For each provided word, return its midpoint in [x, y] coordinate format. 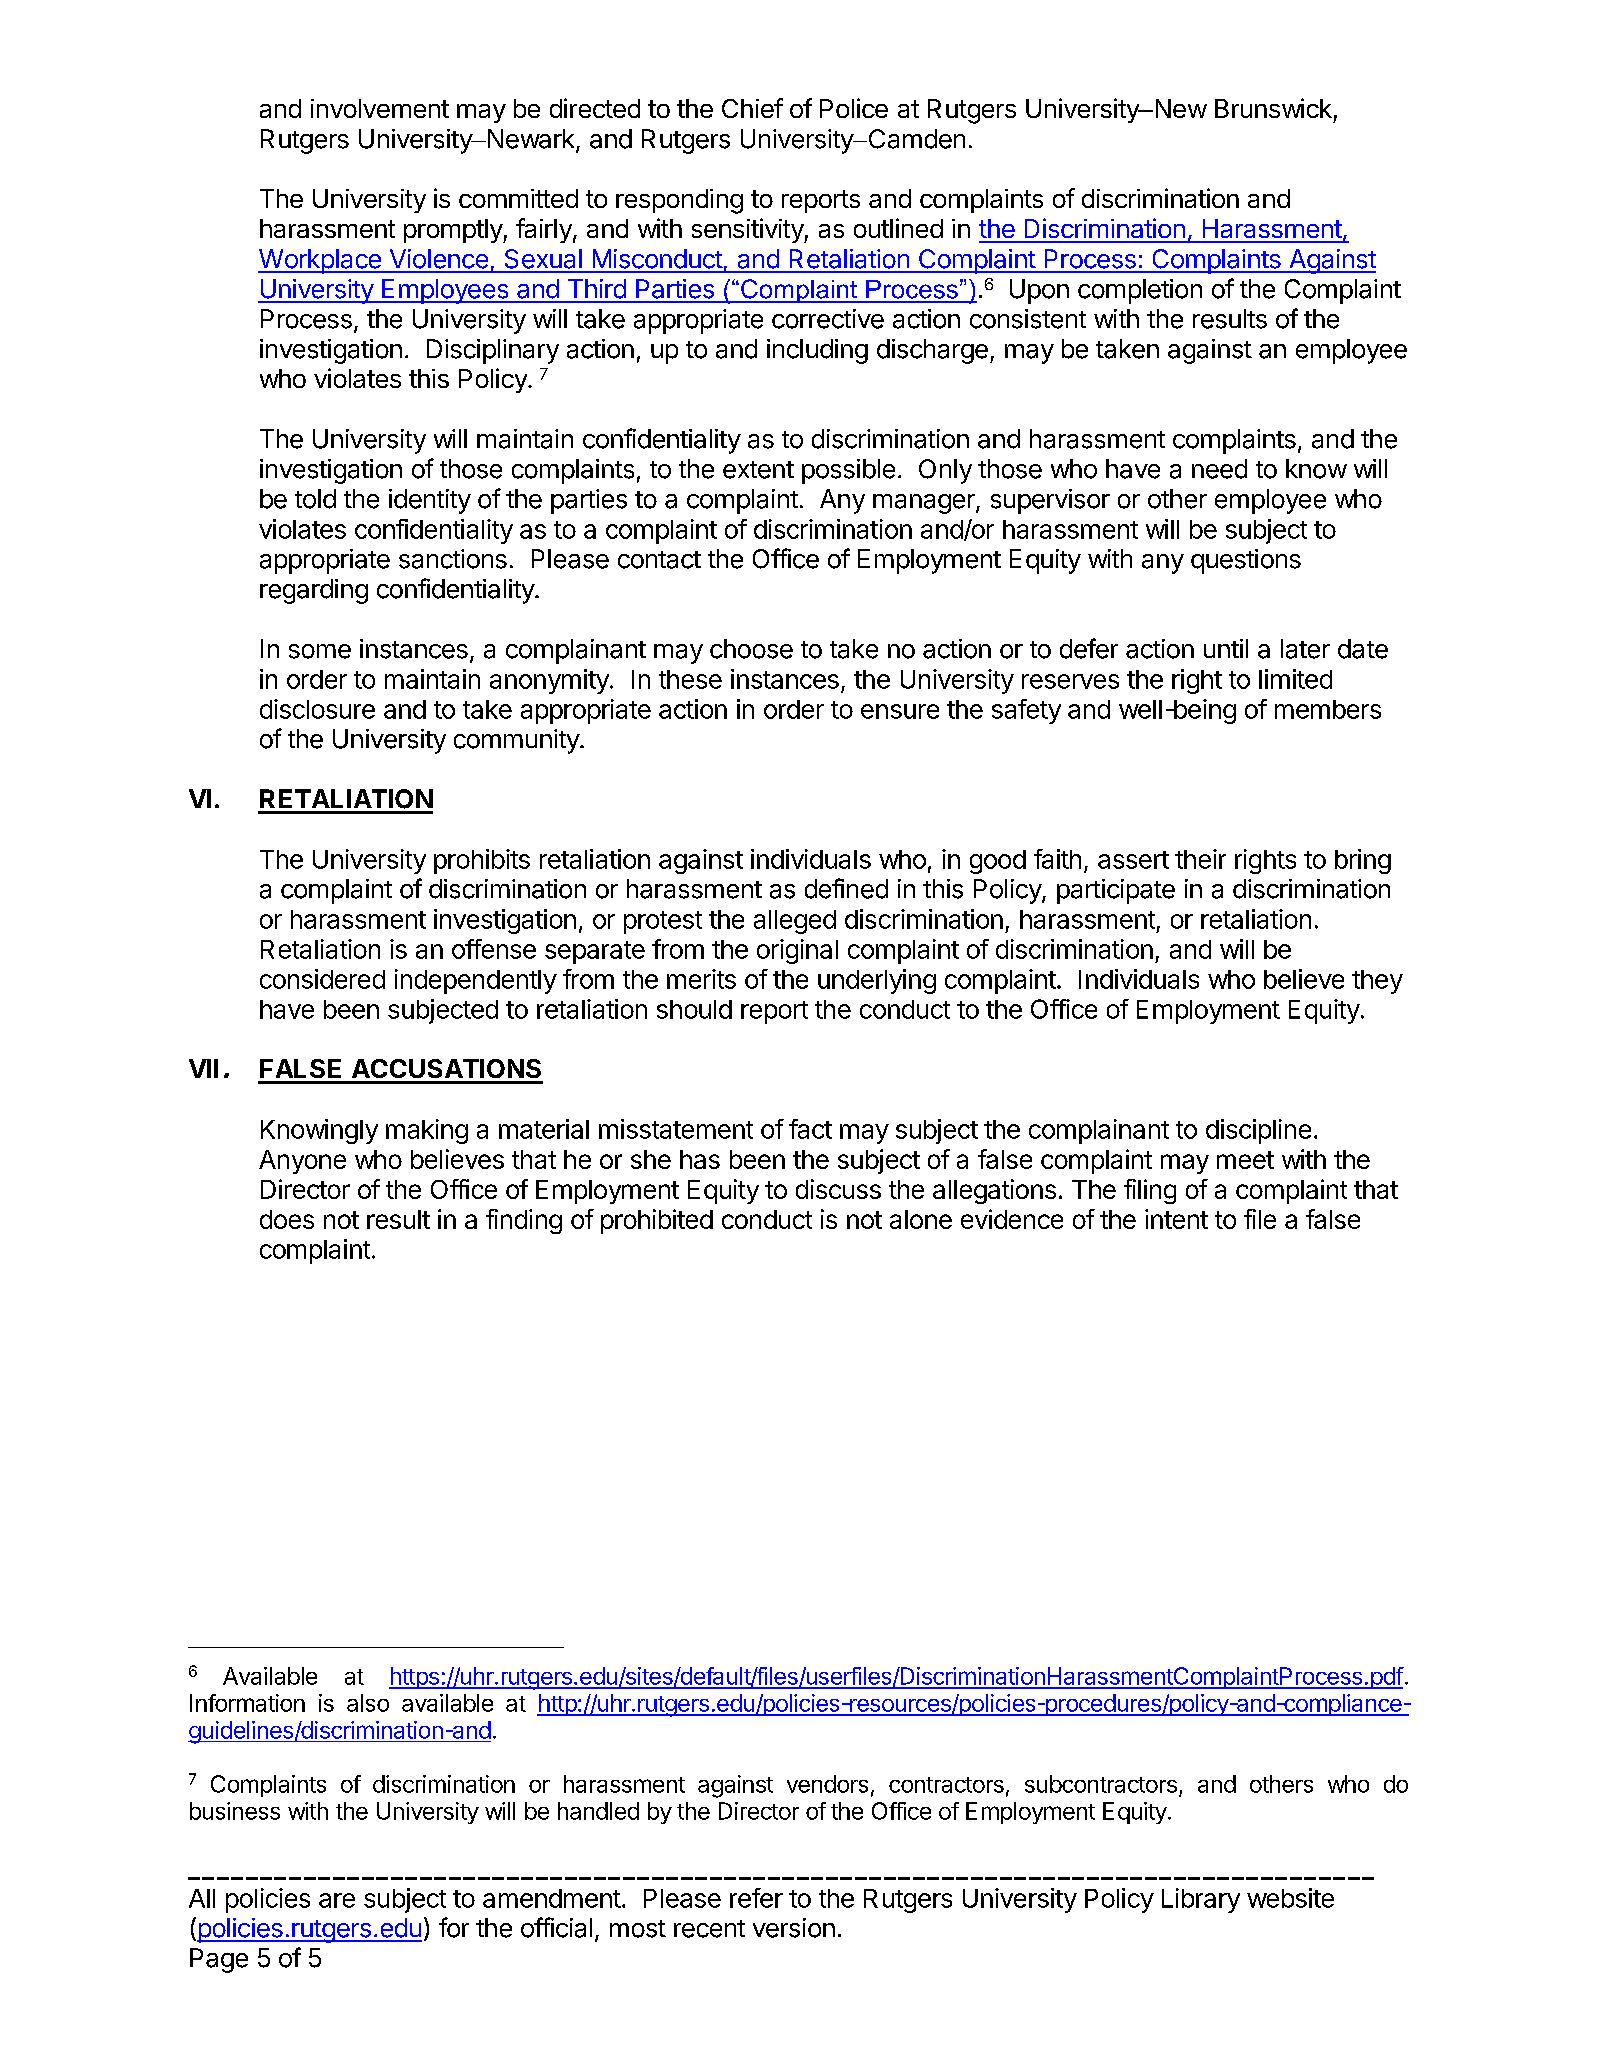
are [337, 1900]
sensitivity [748, 230]
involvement [380, 108]
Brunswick [1273, 108]
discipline [1258, 1131]
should [694, 1009]
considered [322, 979]
